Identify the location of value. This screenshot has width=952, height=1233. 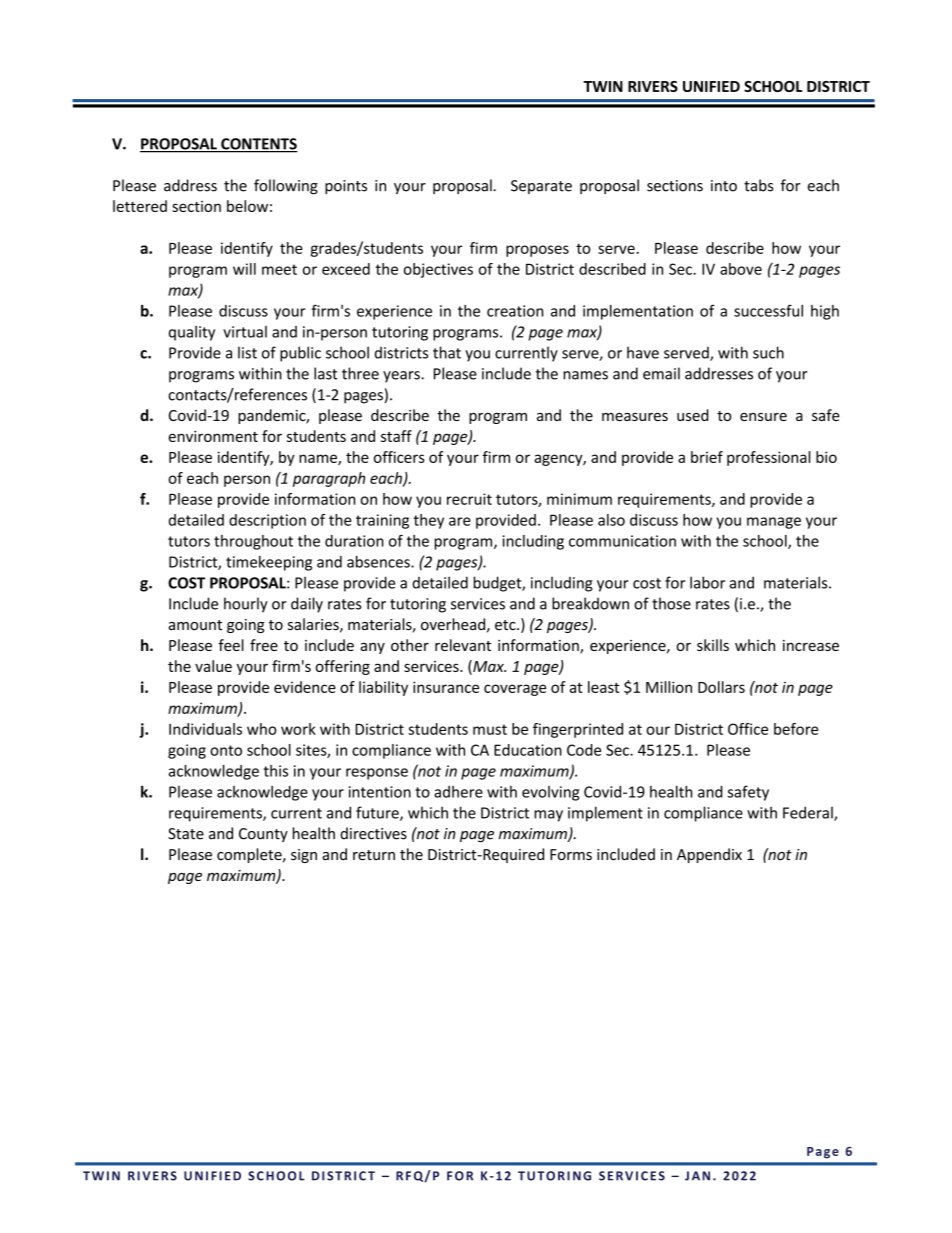
(213, 666).
